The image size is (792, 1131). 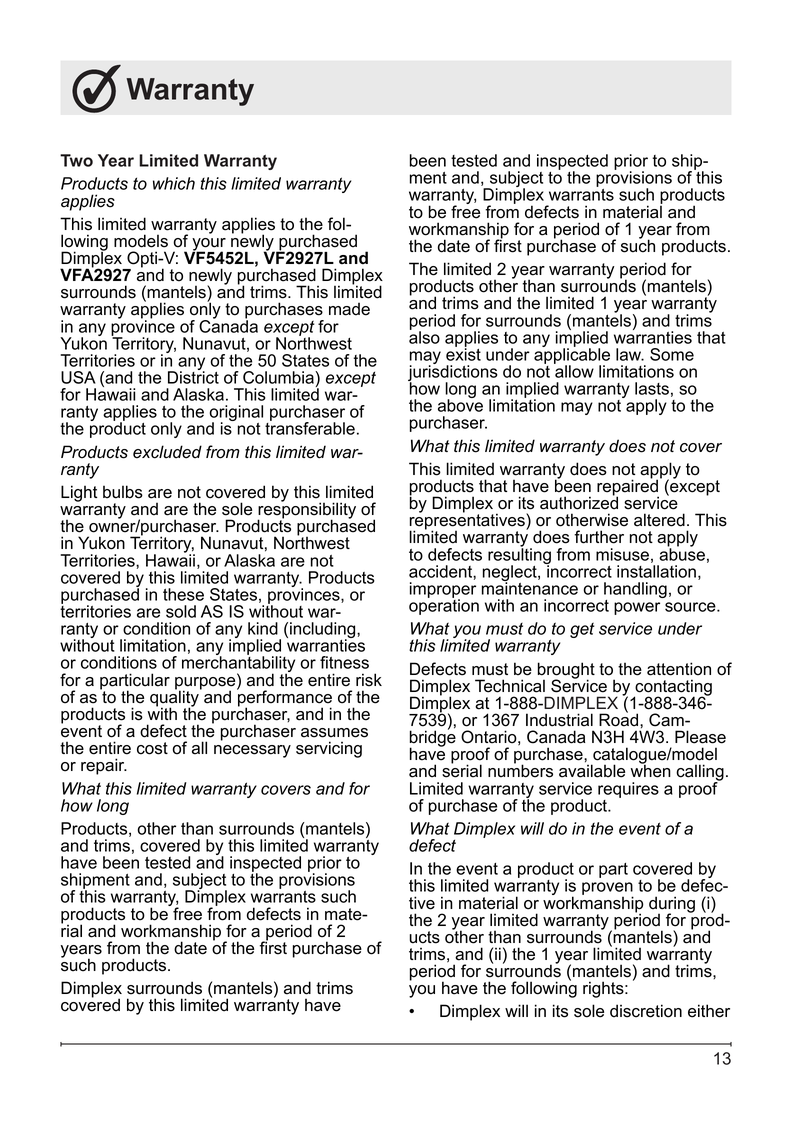 I want to click on Road, so click(x=620, y=719).
